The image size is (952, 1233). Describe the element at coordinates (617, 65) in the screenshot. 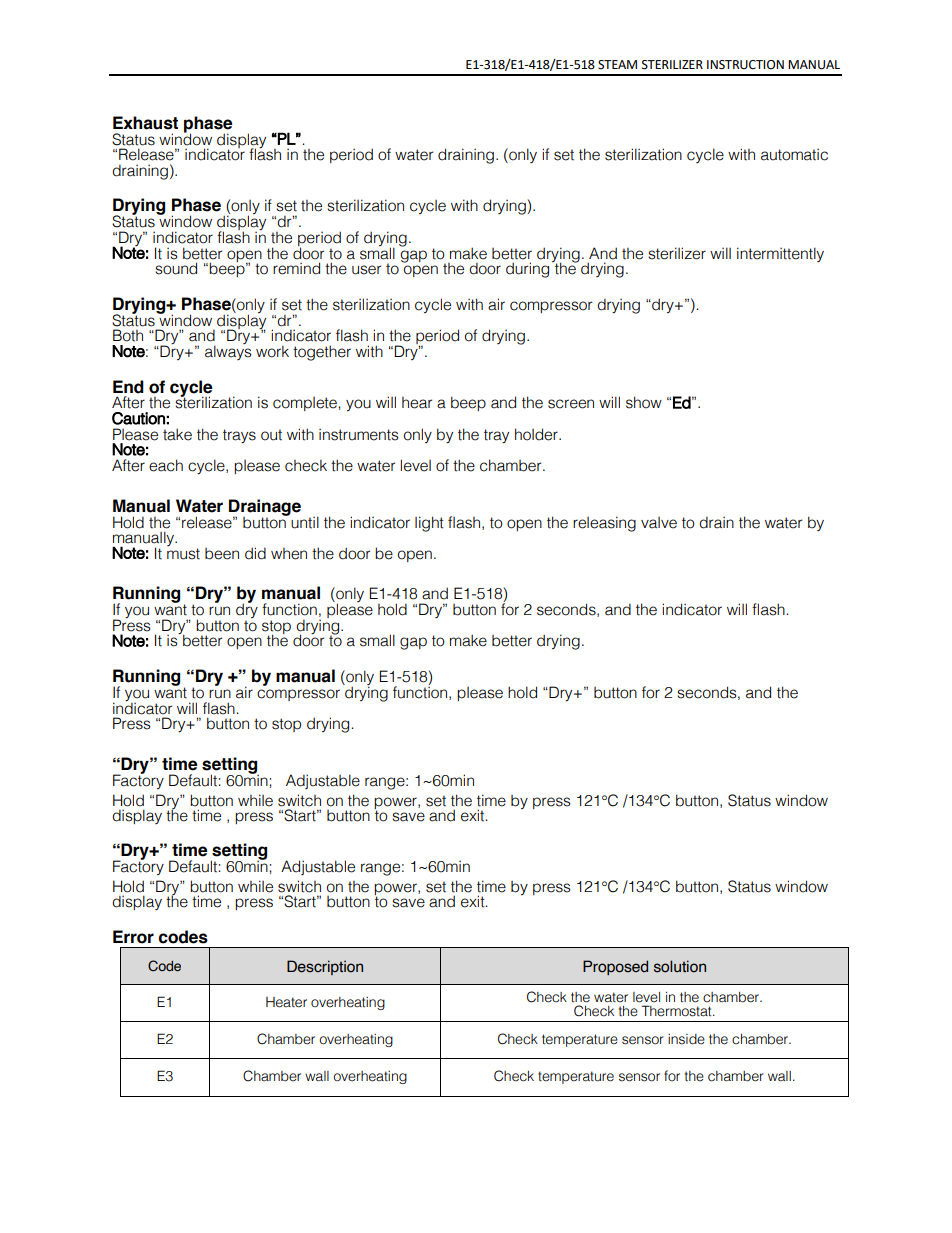

I see `STEAM` at that location.
